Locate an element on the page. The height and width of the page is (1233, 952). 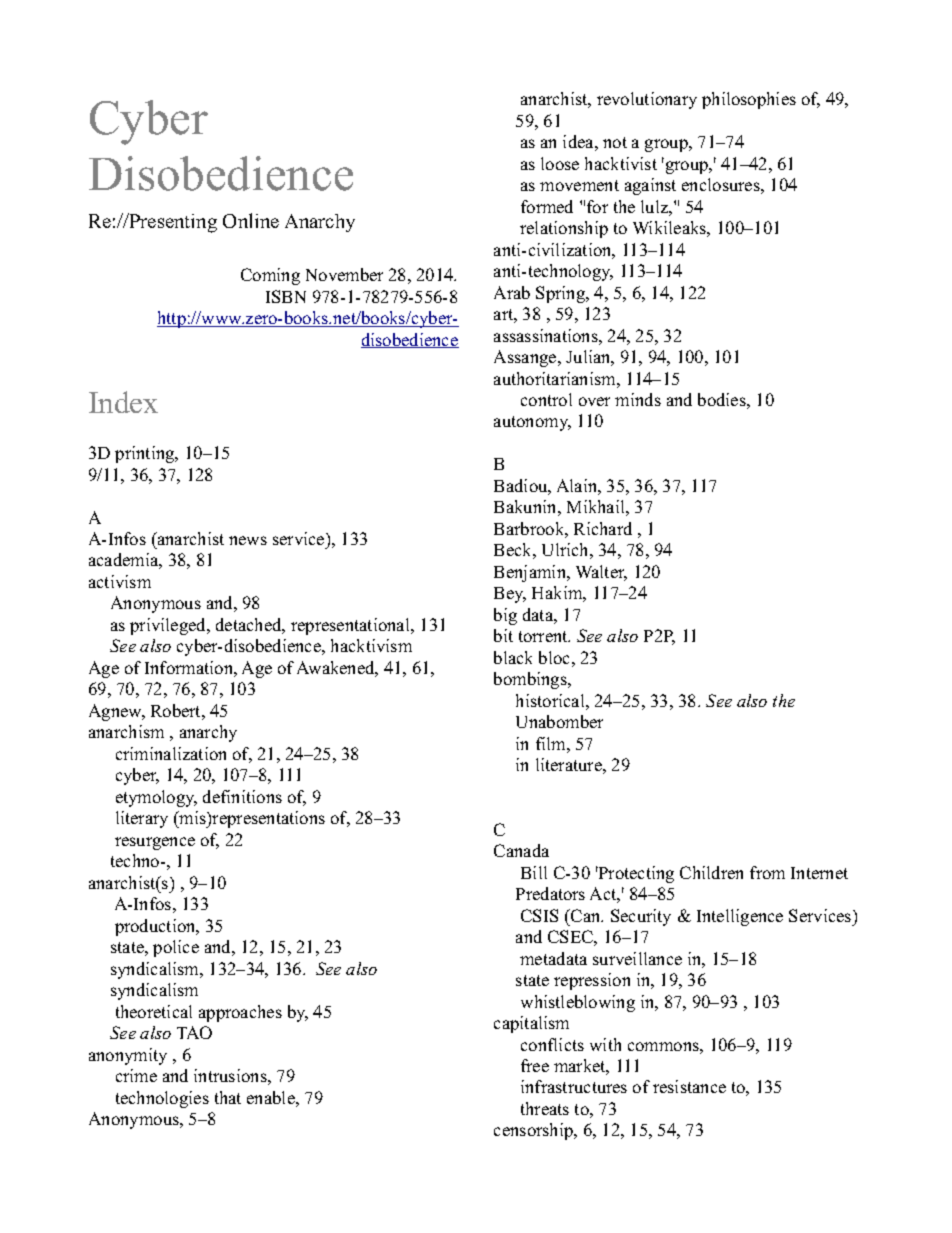
philosophies is located at coordinates (749, 100).
